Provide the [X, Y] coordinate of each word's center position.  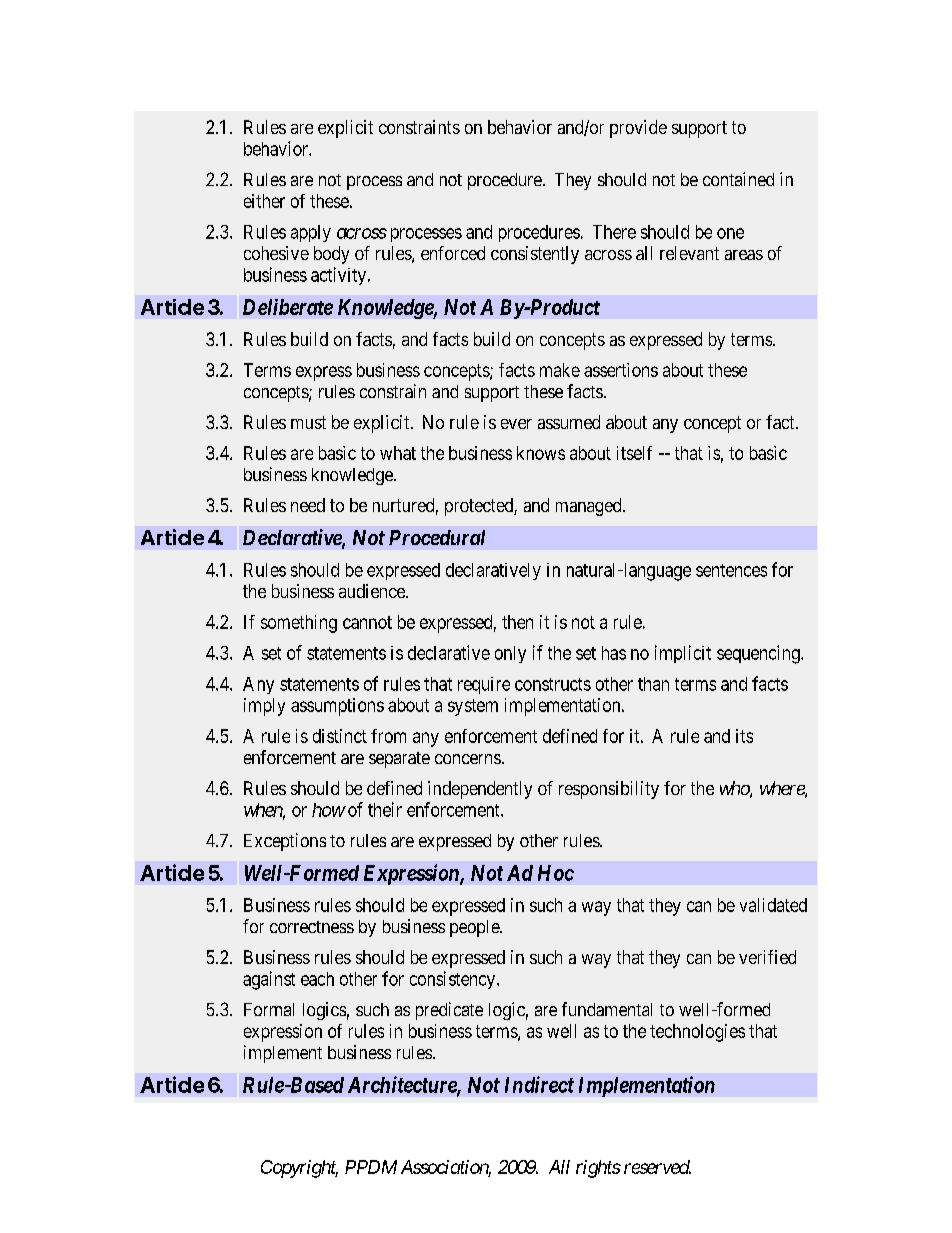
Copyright [299, 1169]
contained [738, 179]
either [264, 201]
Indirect [539, 1084]
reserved [657, 1167]
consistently [535, 255]
